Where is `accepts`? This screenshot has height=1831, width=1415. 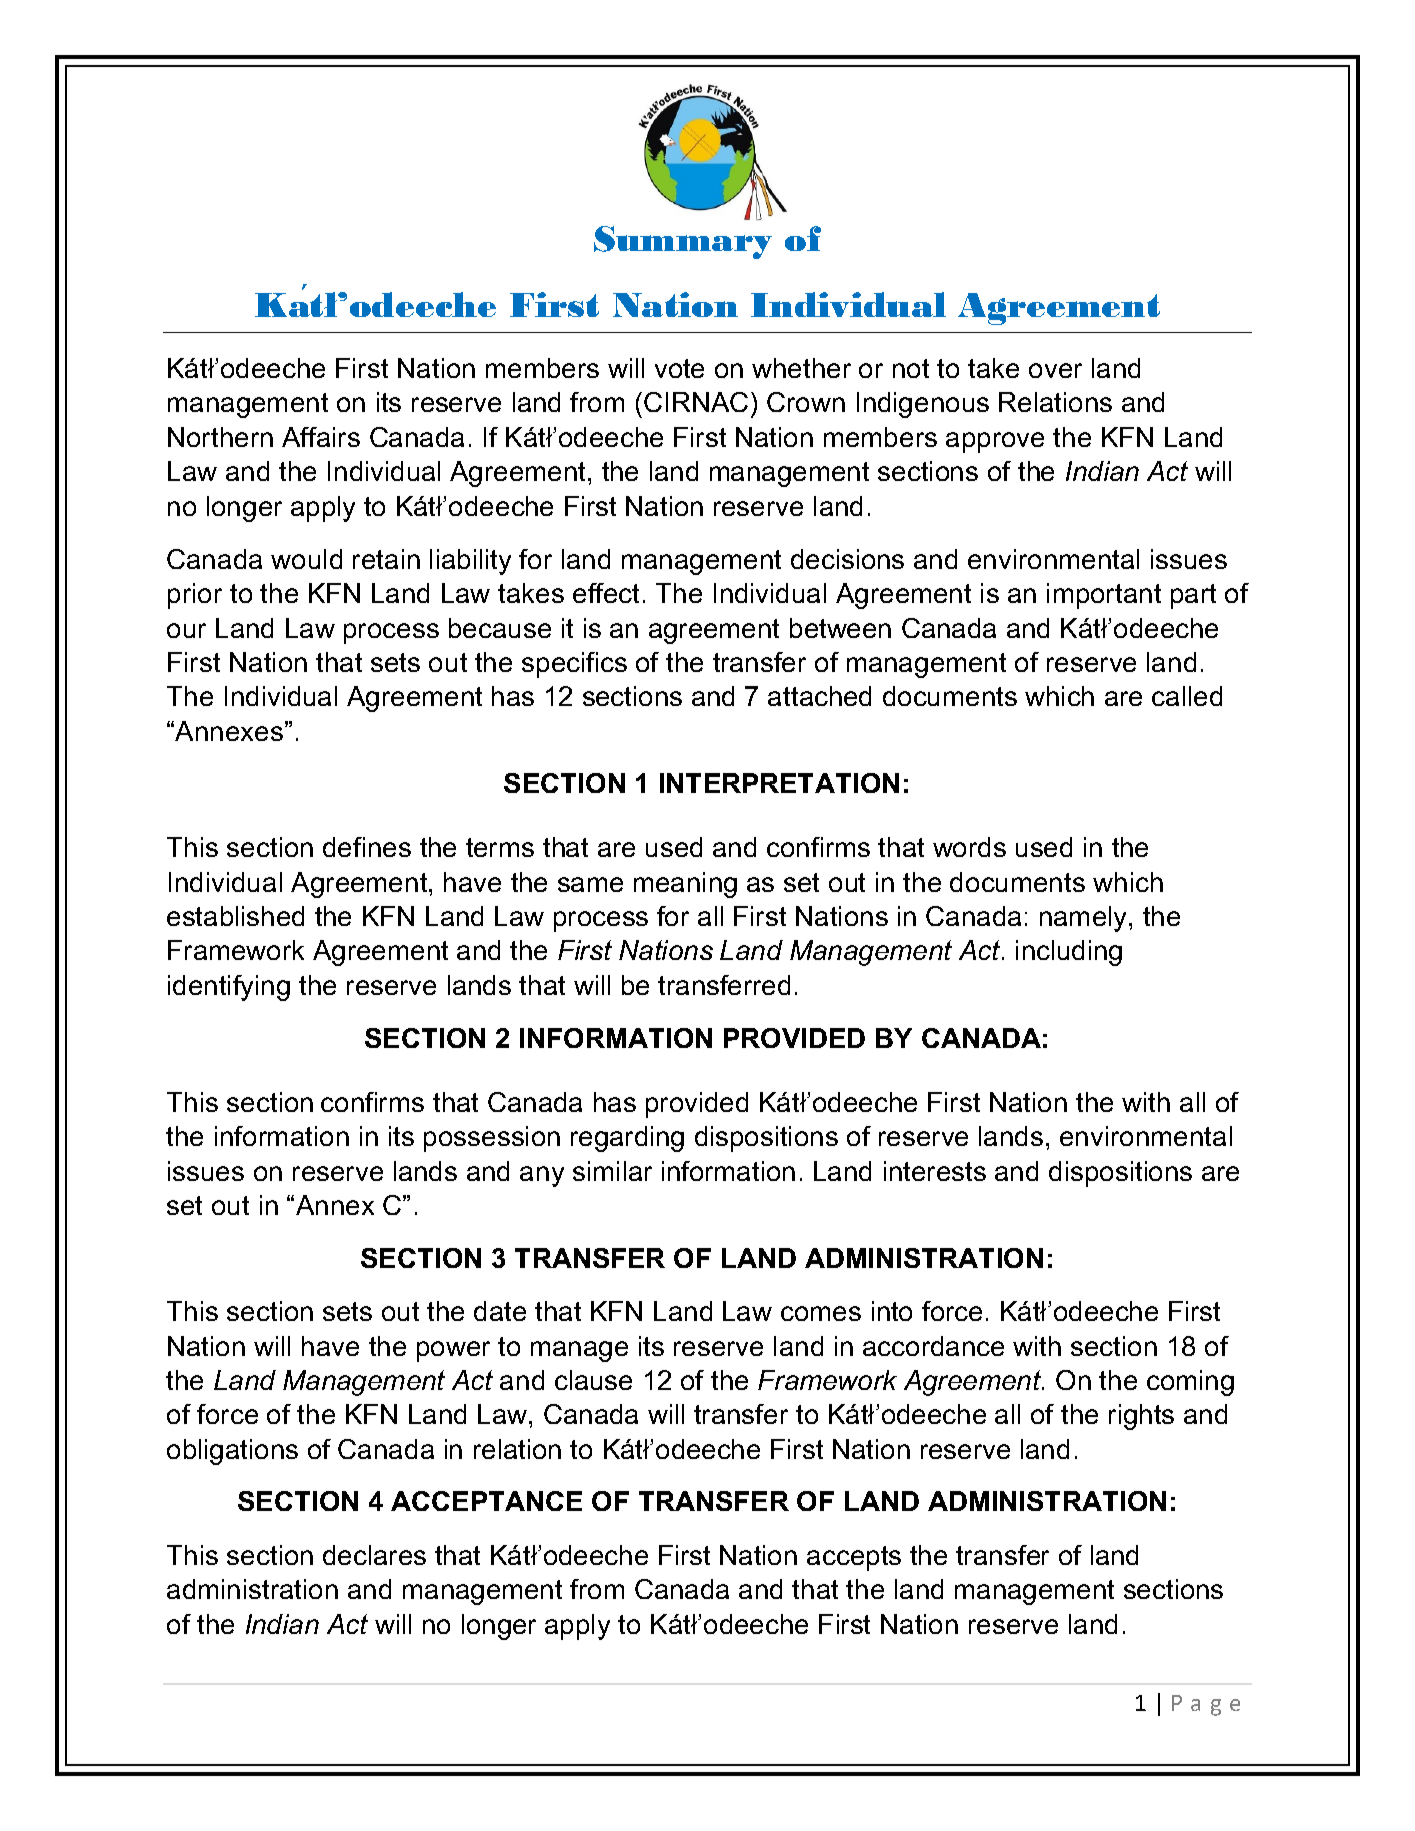
accepts is located at coordinates (854, 1558).
